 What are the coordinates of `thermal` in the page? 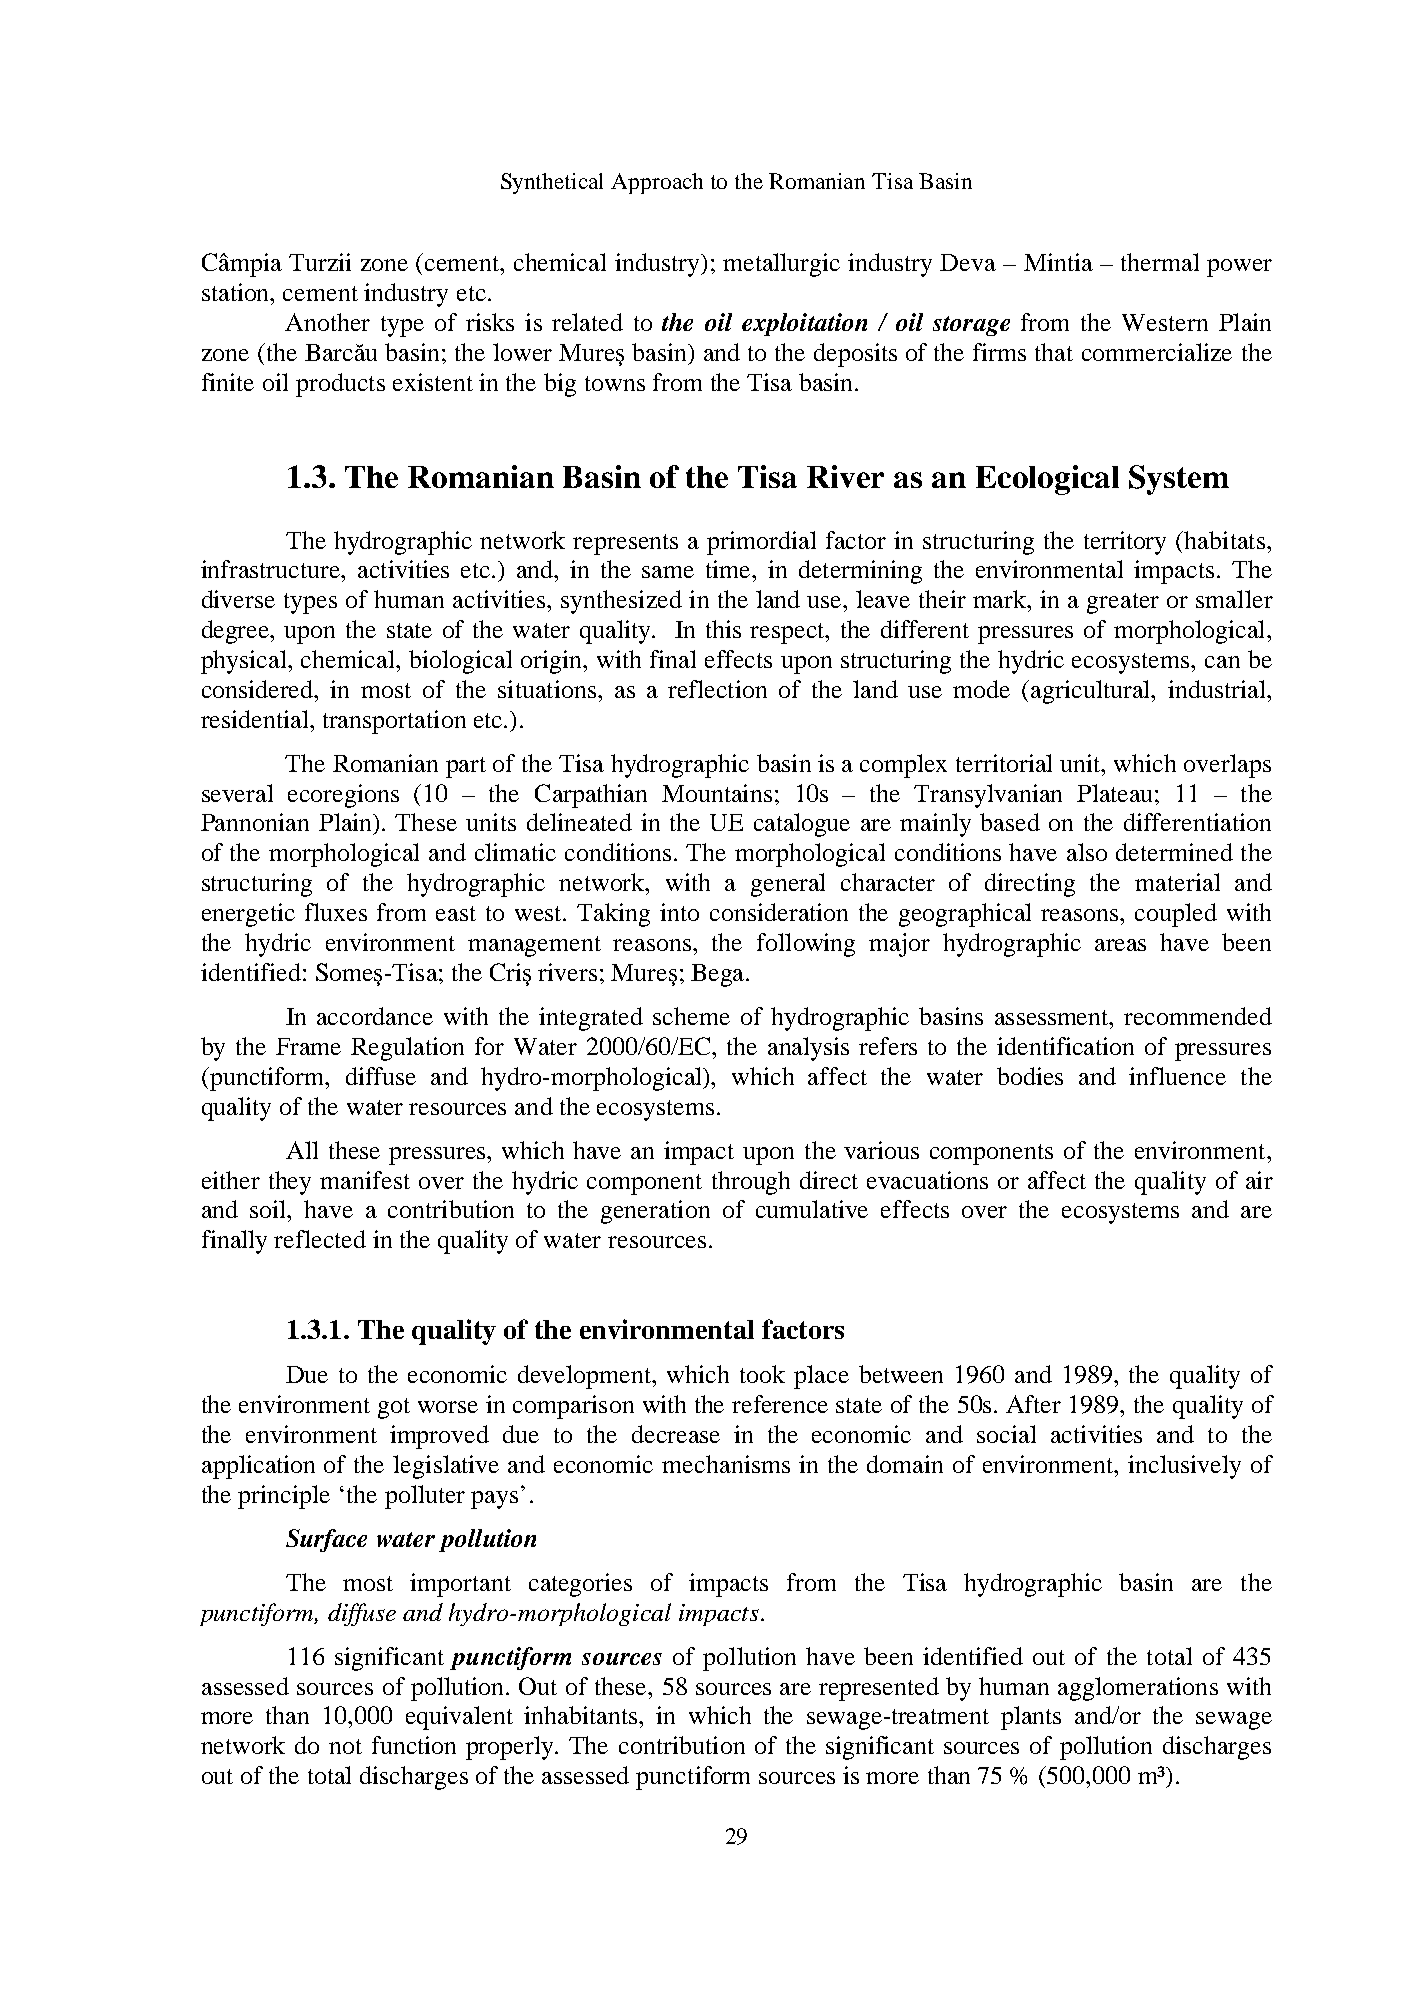 It's located at (1160, 262).
